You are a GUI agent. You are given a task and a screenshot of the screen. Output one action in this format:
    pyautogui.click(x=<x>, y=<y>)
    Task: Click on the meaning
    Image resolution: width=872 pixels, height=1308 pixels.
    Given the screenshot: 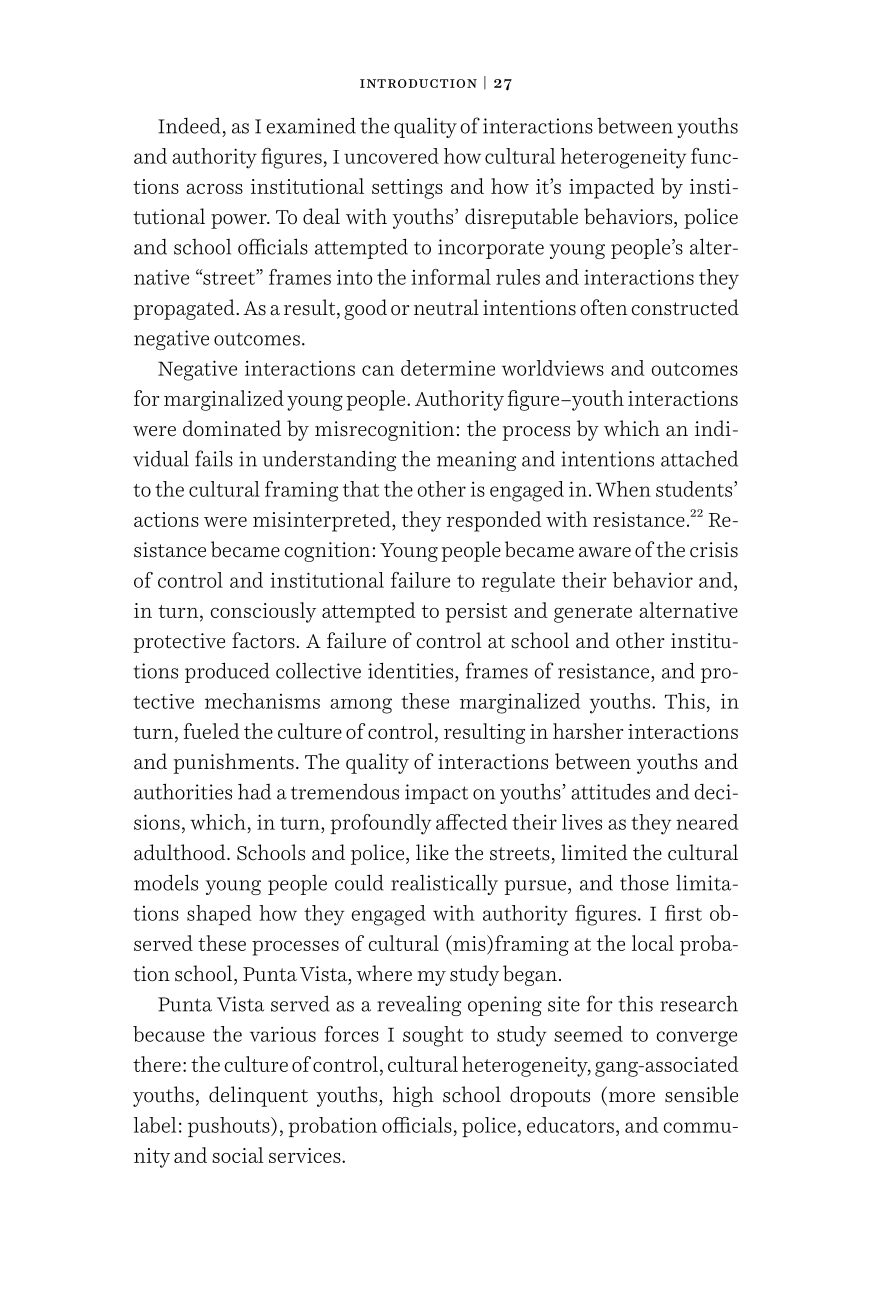 What is the action you would take?
    pyautogui.click(x=476, y=461)
